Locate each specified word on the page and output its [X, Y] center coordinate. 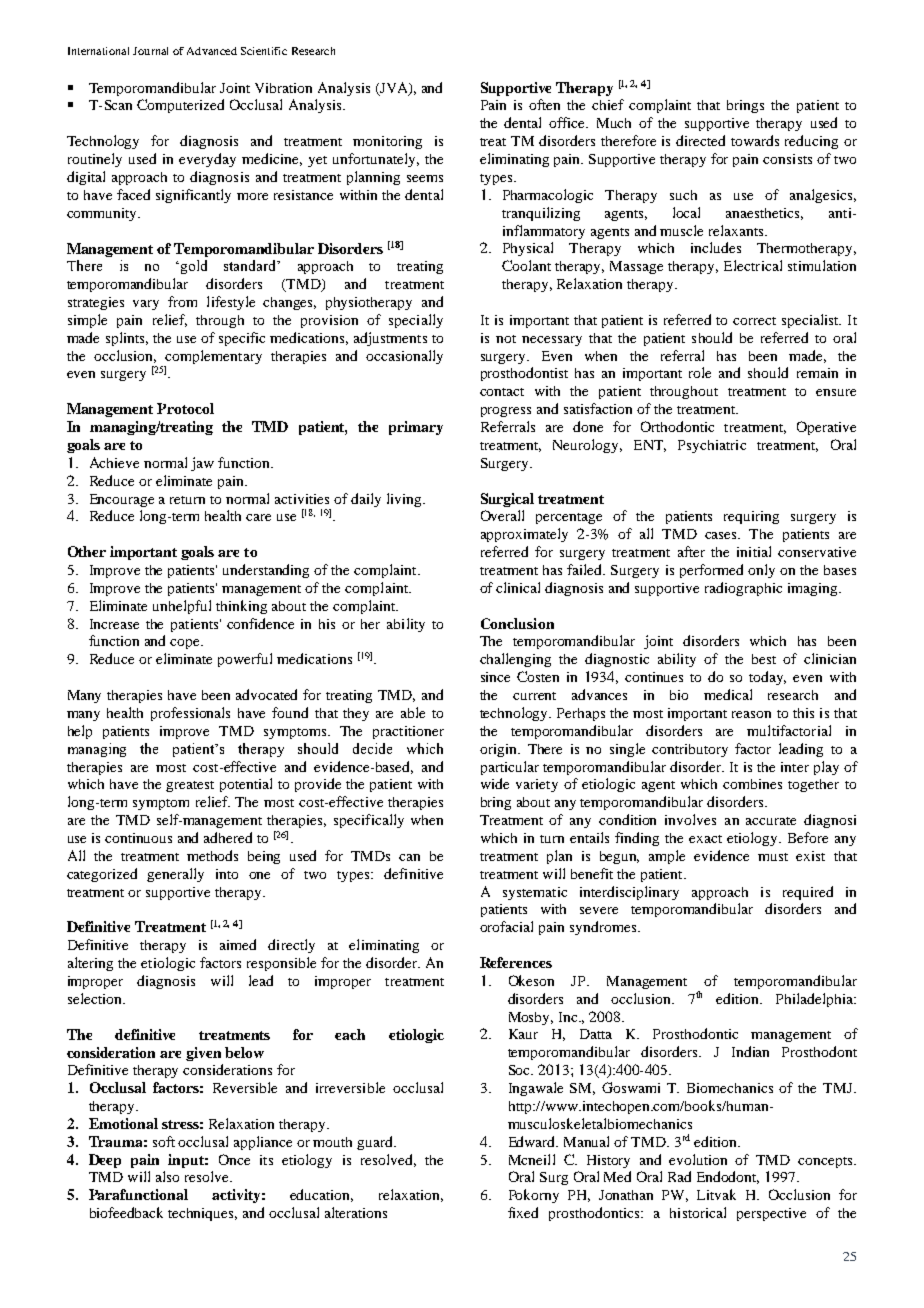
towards [755, 140]
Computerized [180, 106]
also [167, 1176]
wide [495, 783]
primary [416, 428]
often [544, 104]
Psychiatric [712, 446]
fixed [523, 1212]
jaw [202, 464]
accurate [771, 821]
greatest [190, 786]
